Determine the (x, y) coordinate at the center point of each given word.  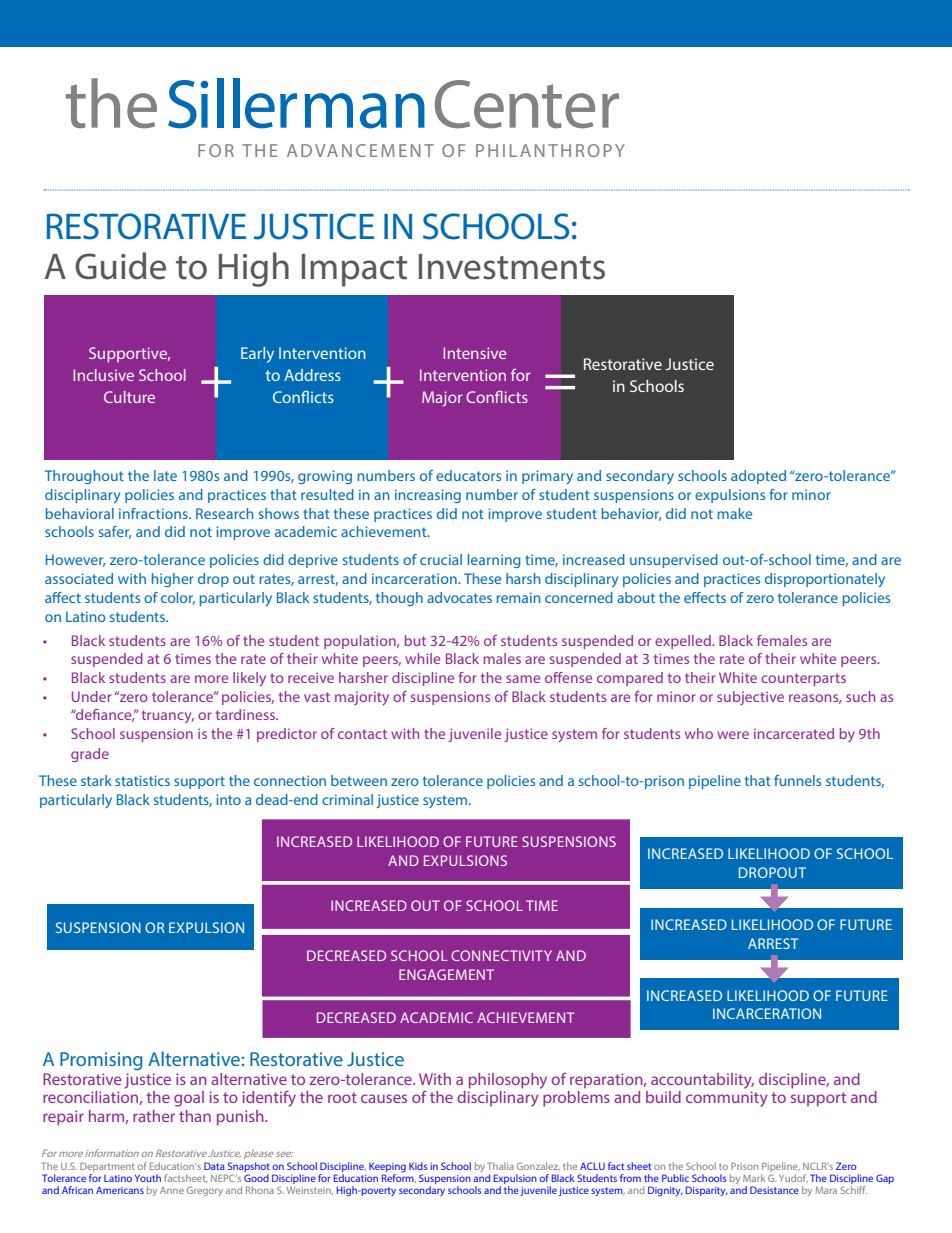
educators (468, 475)
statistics (142, 780)
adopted (758, 477)
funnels (797, 780)
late (165, 475)
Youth (148, 1178)
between (359, 780)
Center (527, 104)
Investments (512, 267)
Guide (120, 266)
